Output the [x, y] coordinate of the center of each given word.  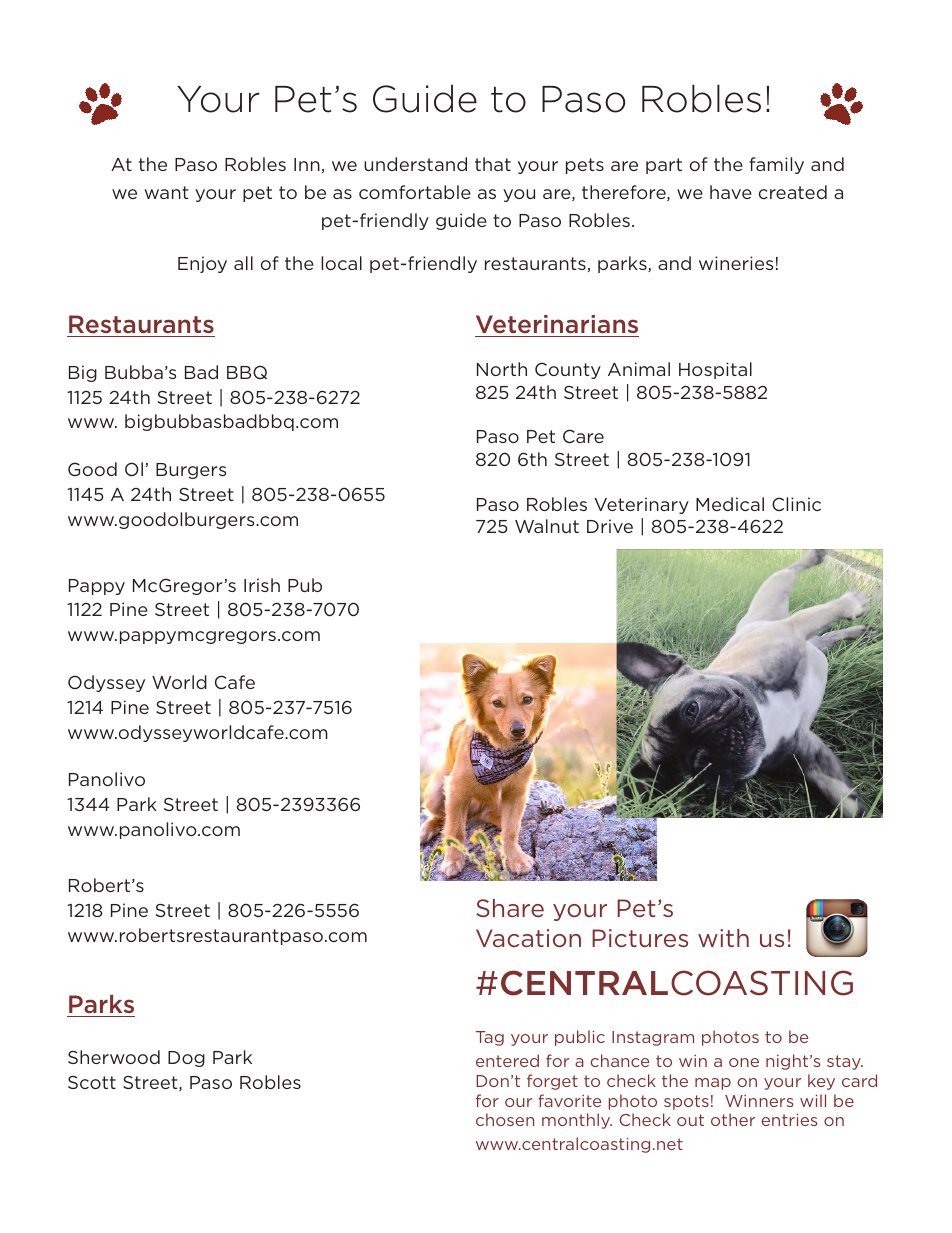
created [793, 192]
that [493, 164]
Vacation [528, 938]
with [723, 938]
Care [583, 436]
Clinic [796, 504]
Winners [759, 1101]
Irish [262, 585]
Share [510, 908]
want [166, 192]
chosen [505, 1119]
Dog [186, 1059]
